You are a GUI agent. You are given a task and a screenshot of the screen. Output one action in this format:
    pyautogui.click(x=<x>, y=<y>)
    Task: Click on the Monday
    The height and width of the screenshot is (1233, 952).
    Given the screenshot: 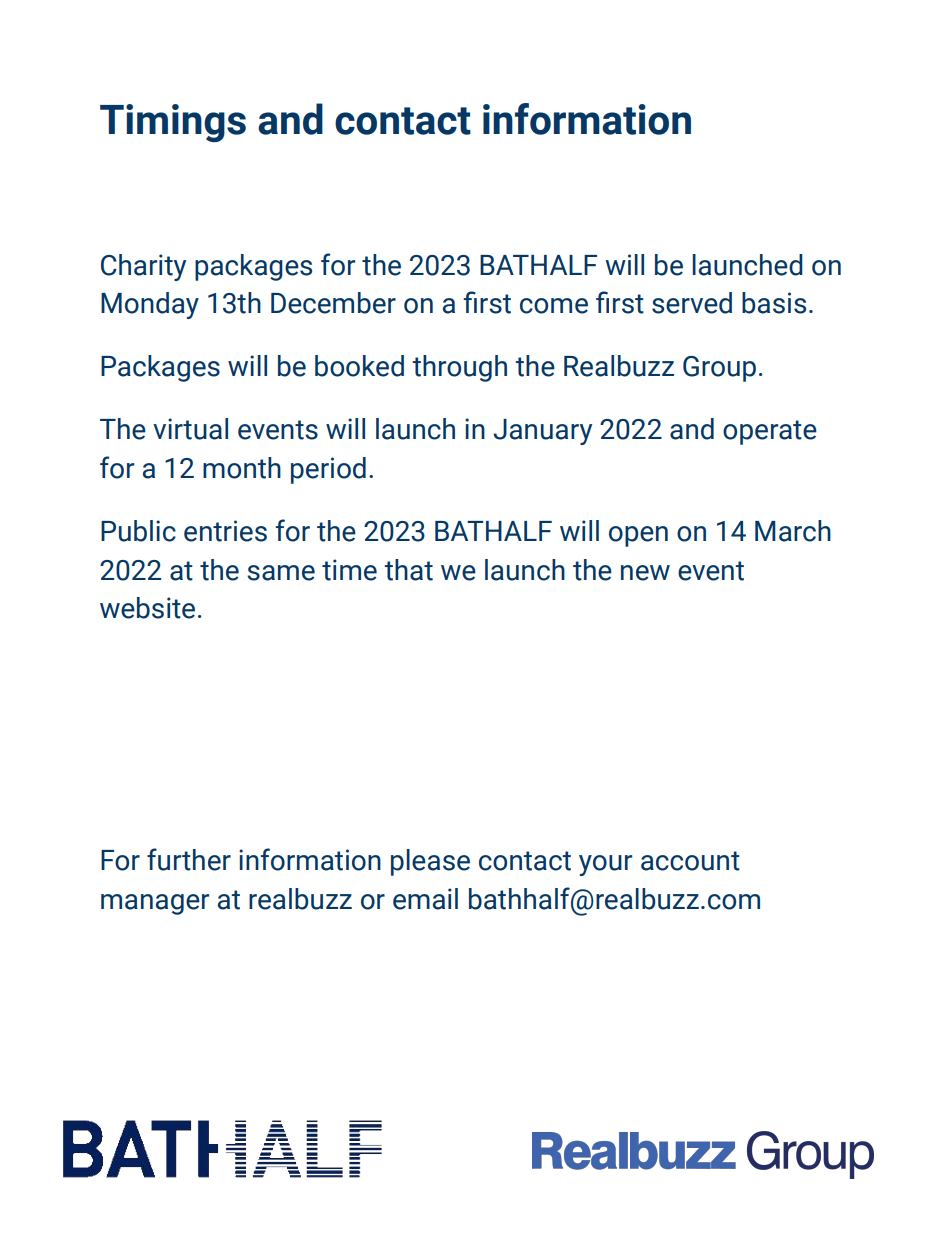 What is the action you would take?
    pyautogui.click(x=150, y=305)
